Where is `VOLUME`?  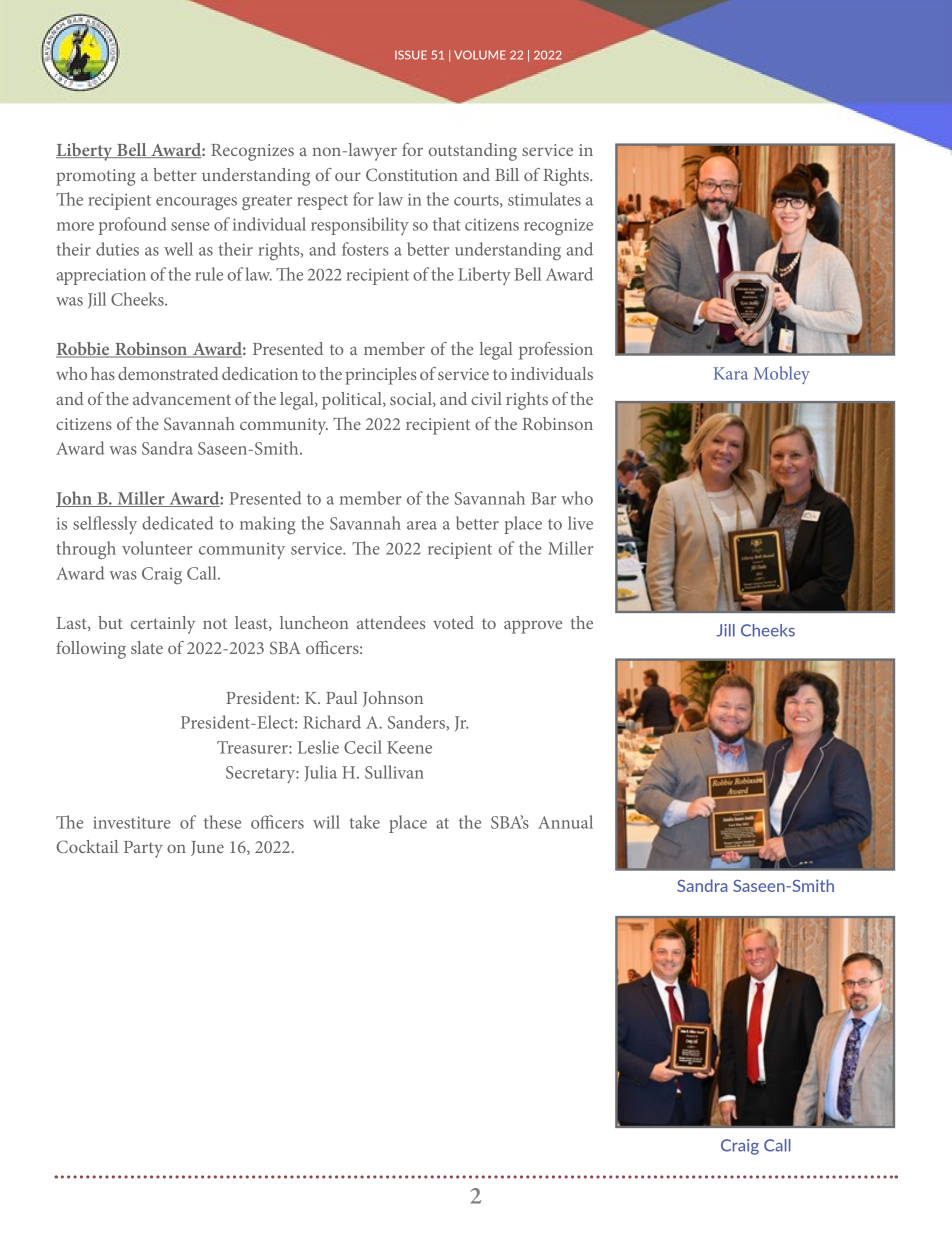
VOLUME is located at coordinates (480, 55).
